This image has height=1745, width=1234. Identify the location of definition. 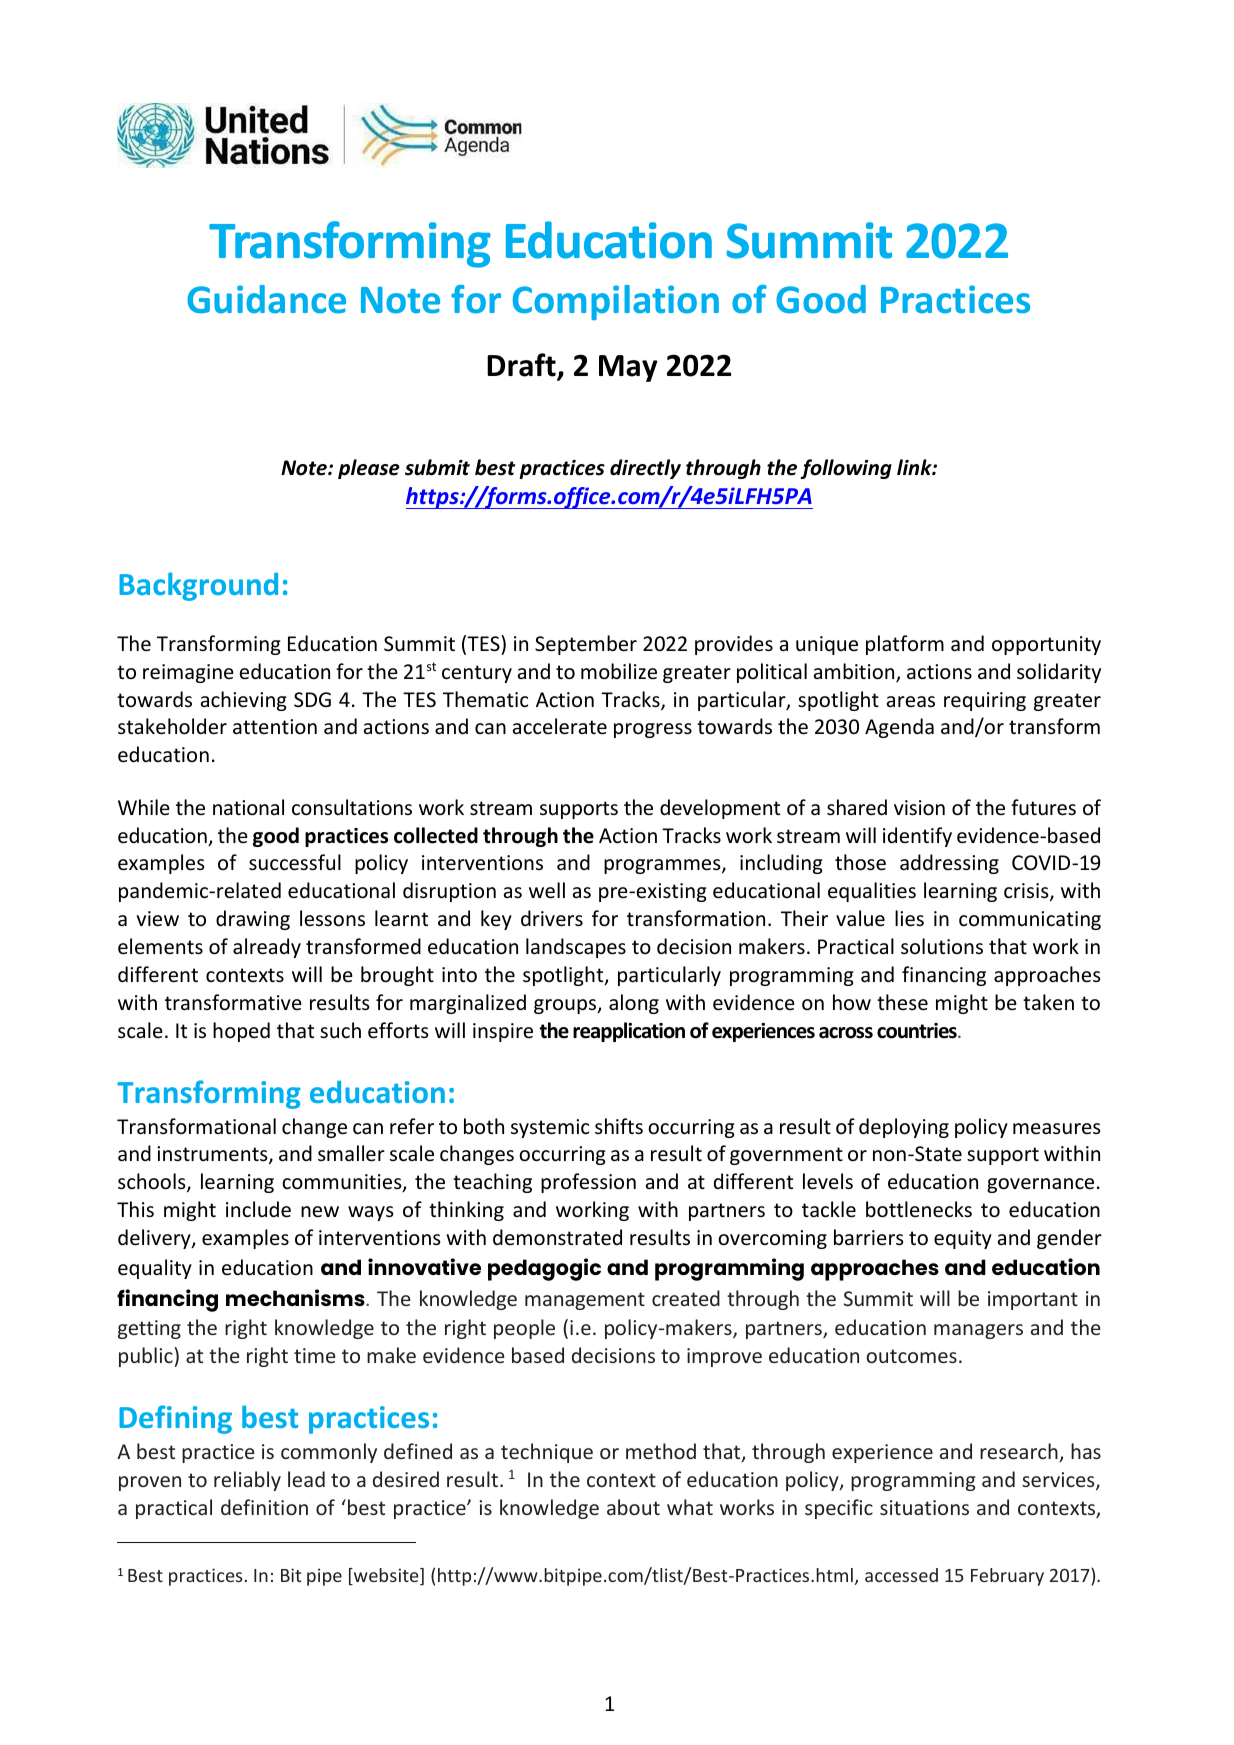
(264, 1507).
